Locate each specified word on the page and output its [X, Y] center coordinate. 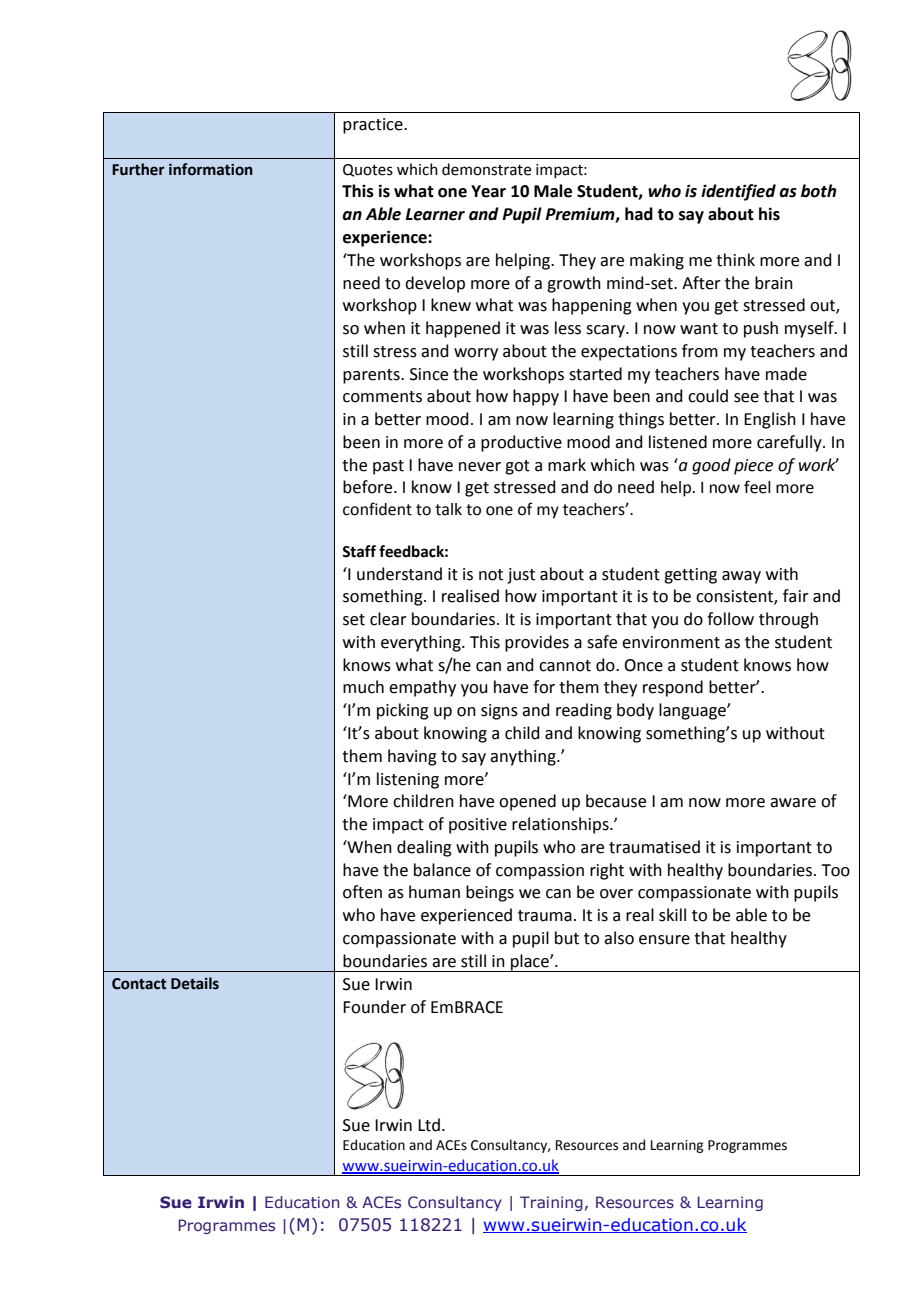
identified [738, 192]
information [211, 169]
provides [537, 643]
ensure [664, 940]
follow [730, 619]
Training [551, 1203]
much [363, 687]
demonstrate [486, 169]
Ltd [429, 1125]
